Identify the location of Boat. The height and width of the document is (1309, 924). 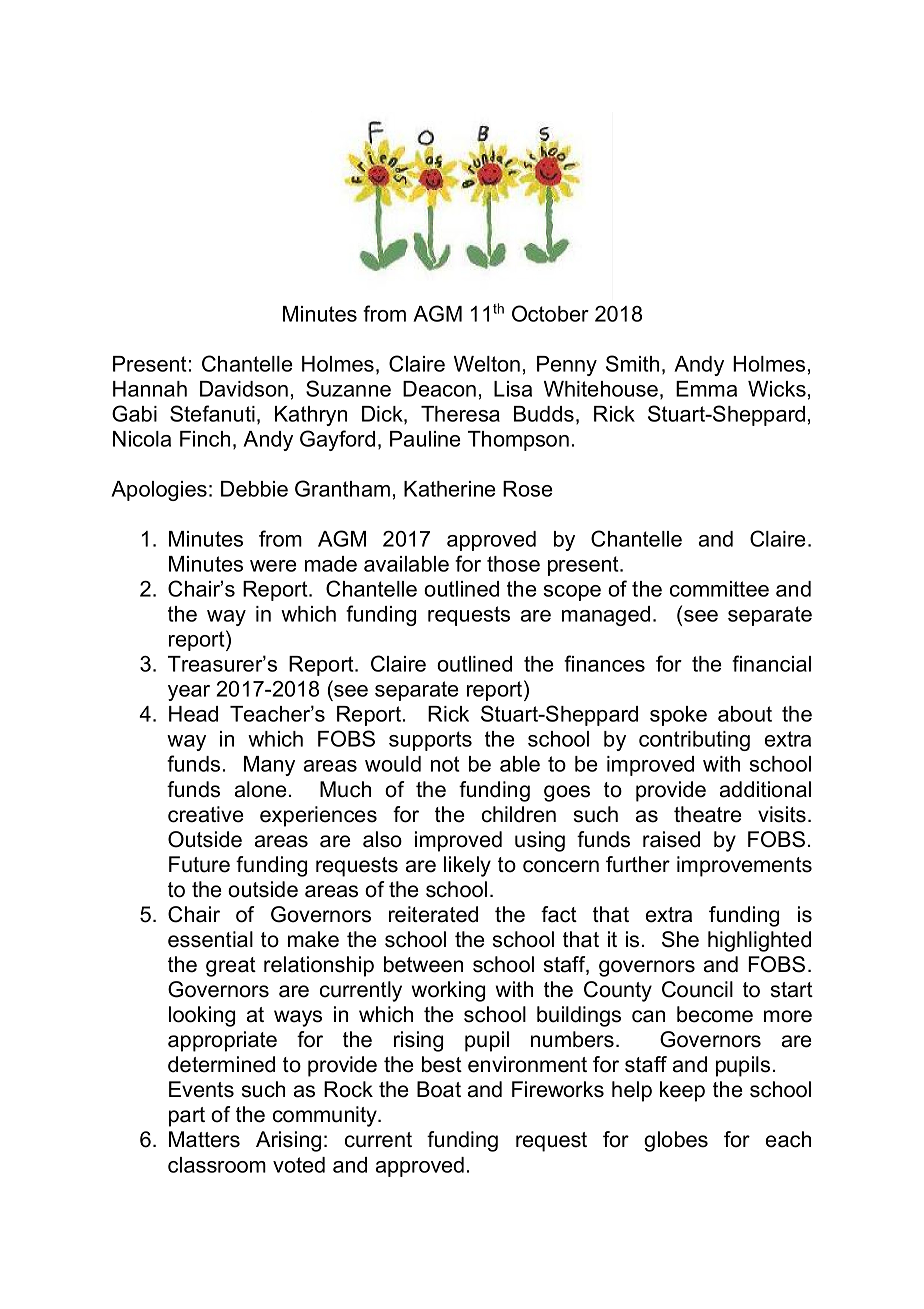
(439, 1089).
